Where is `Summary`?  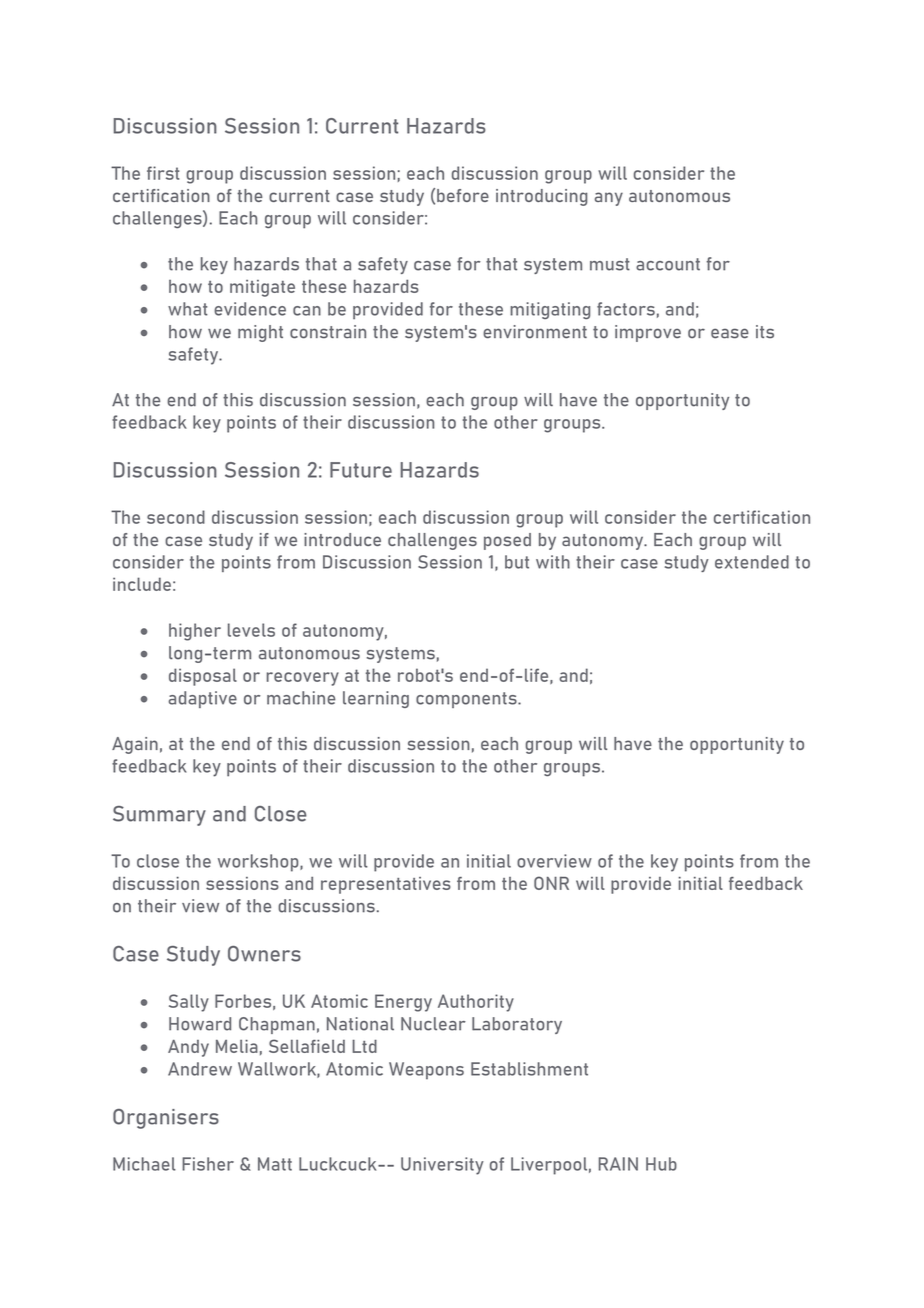
Summary is located at coordinates (159, 816).
